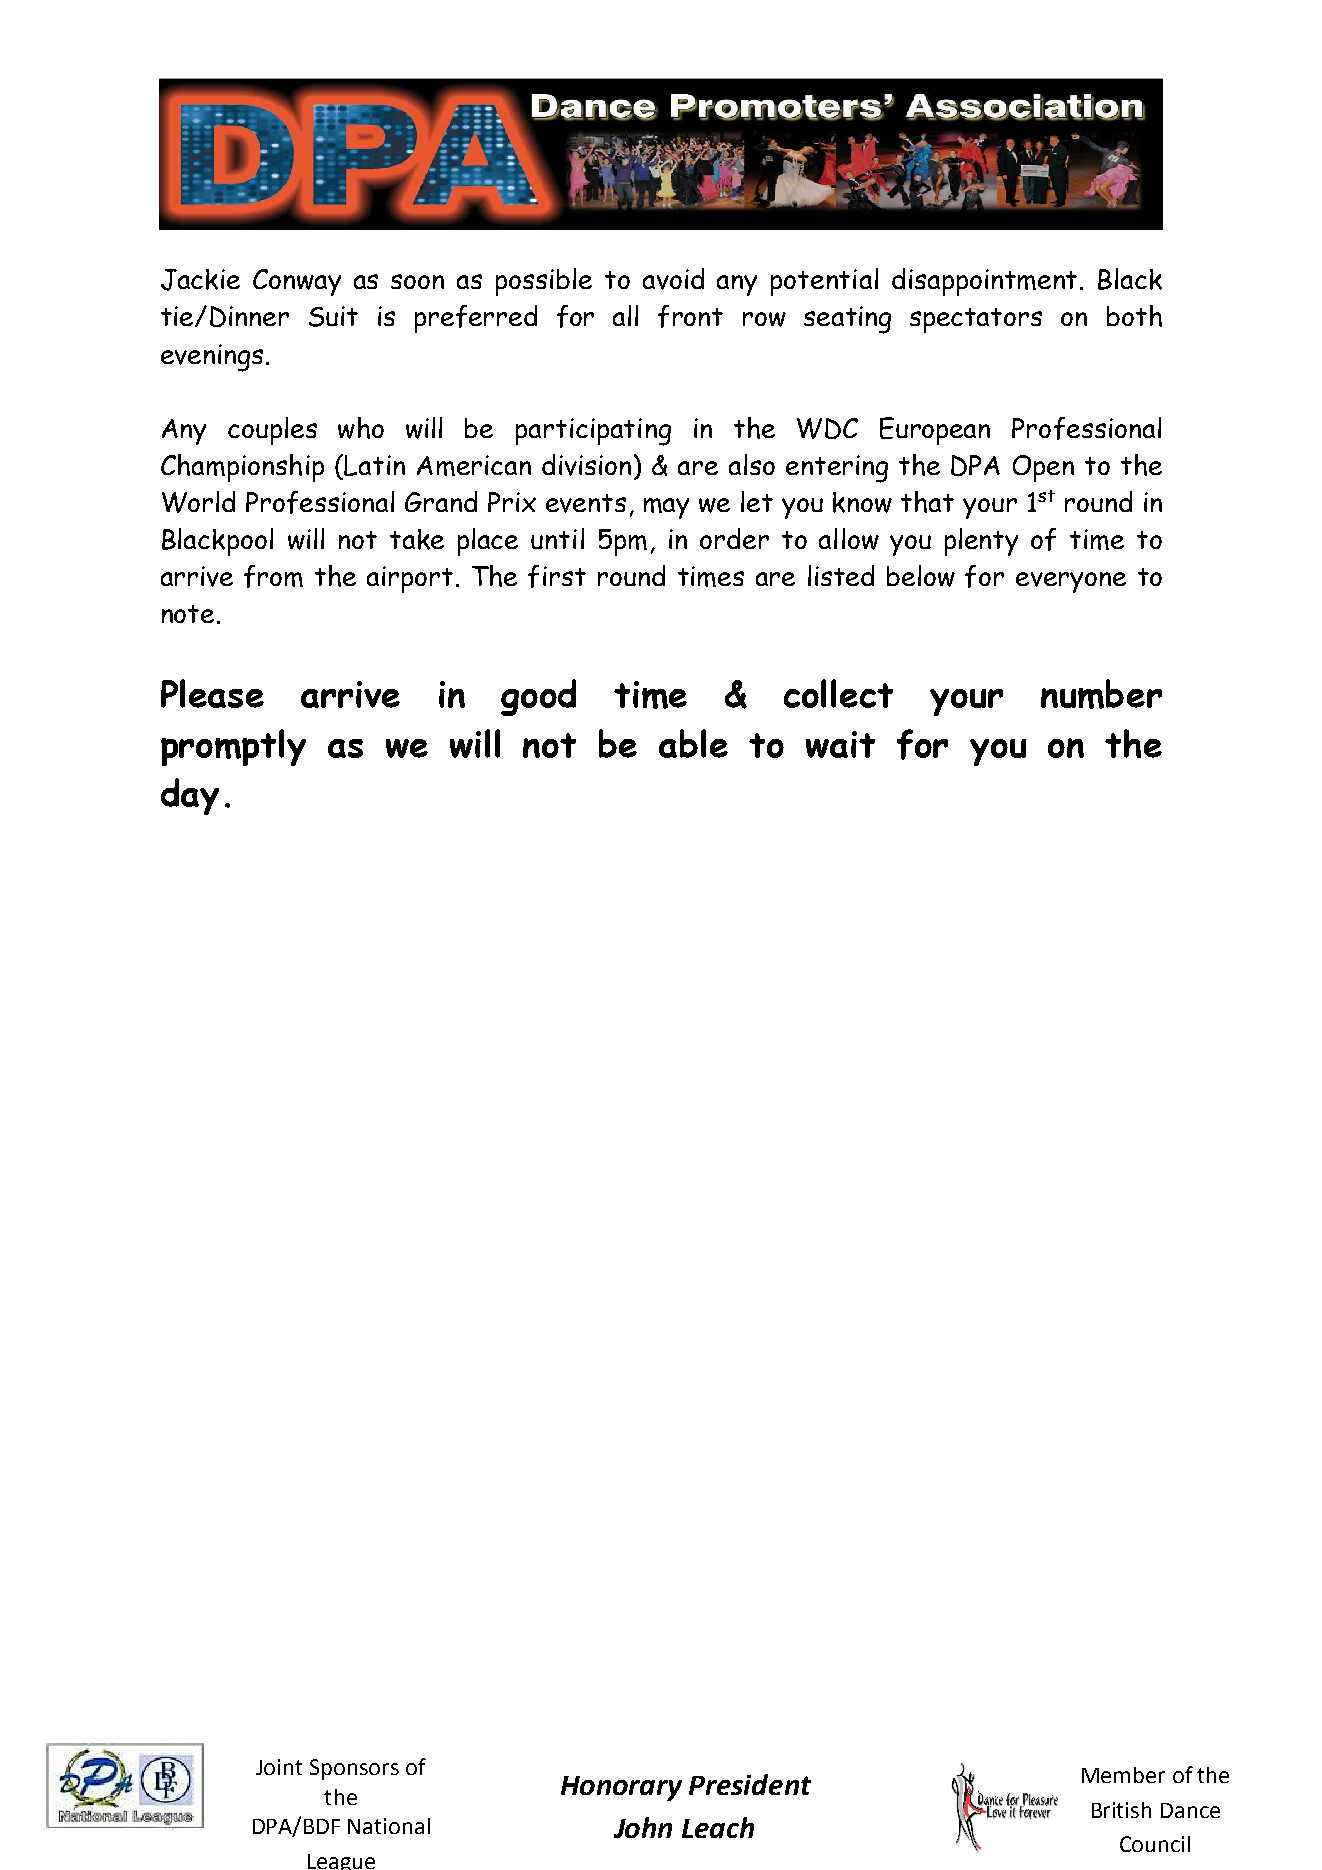  What do you see at coordinates (718, 1827) in the screenshot?
I see `Leach` at bounding box center [718, 1827].
